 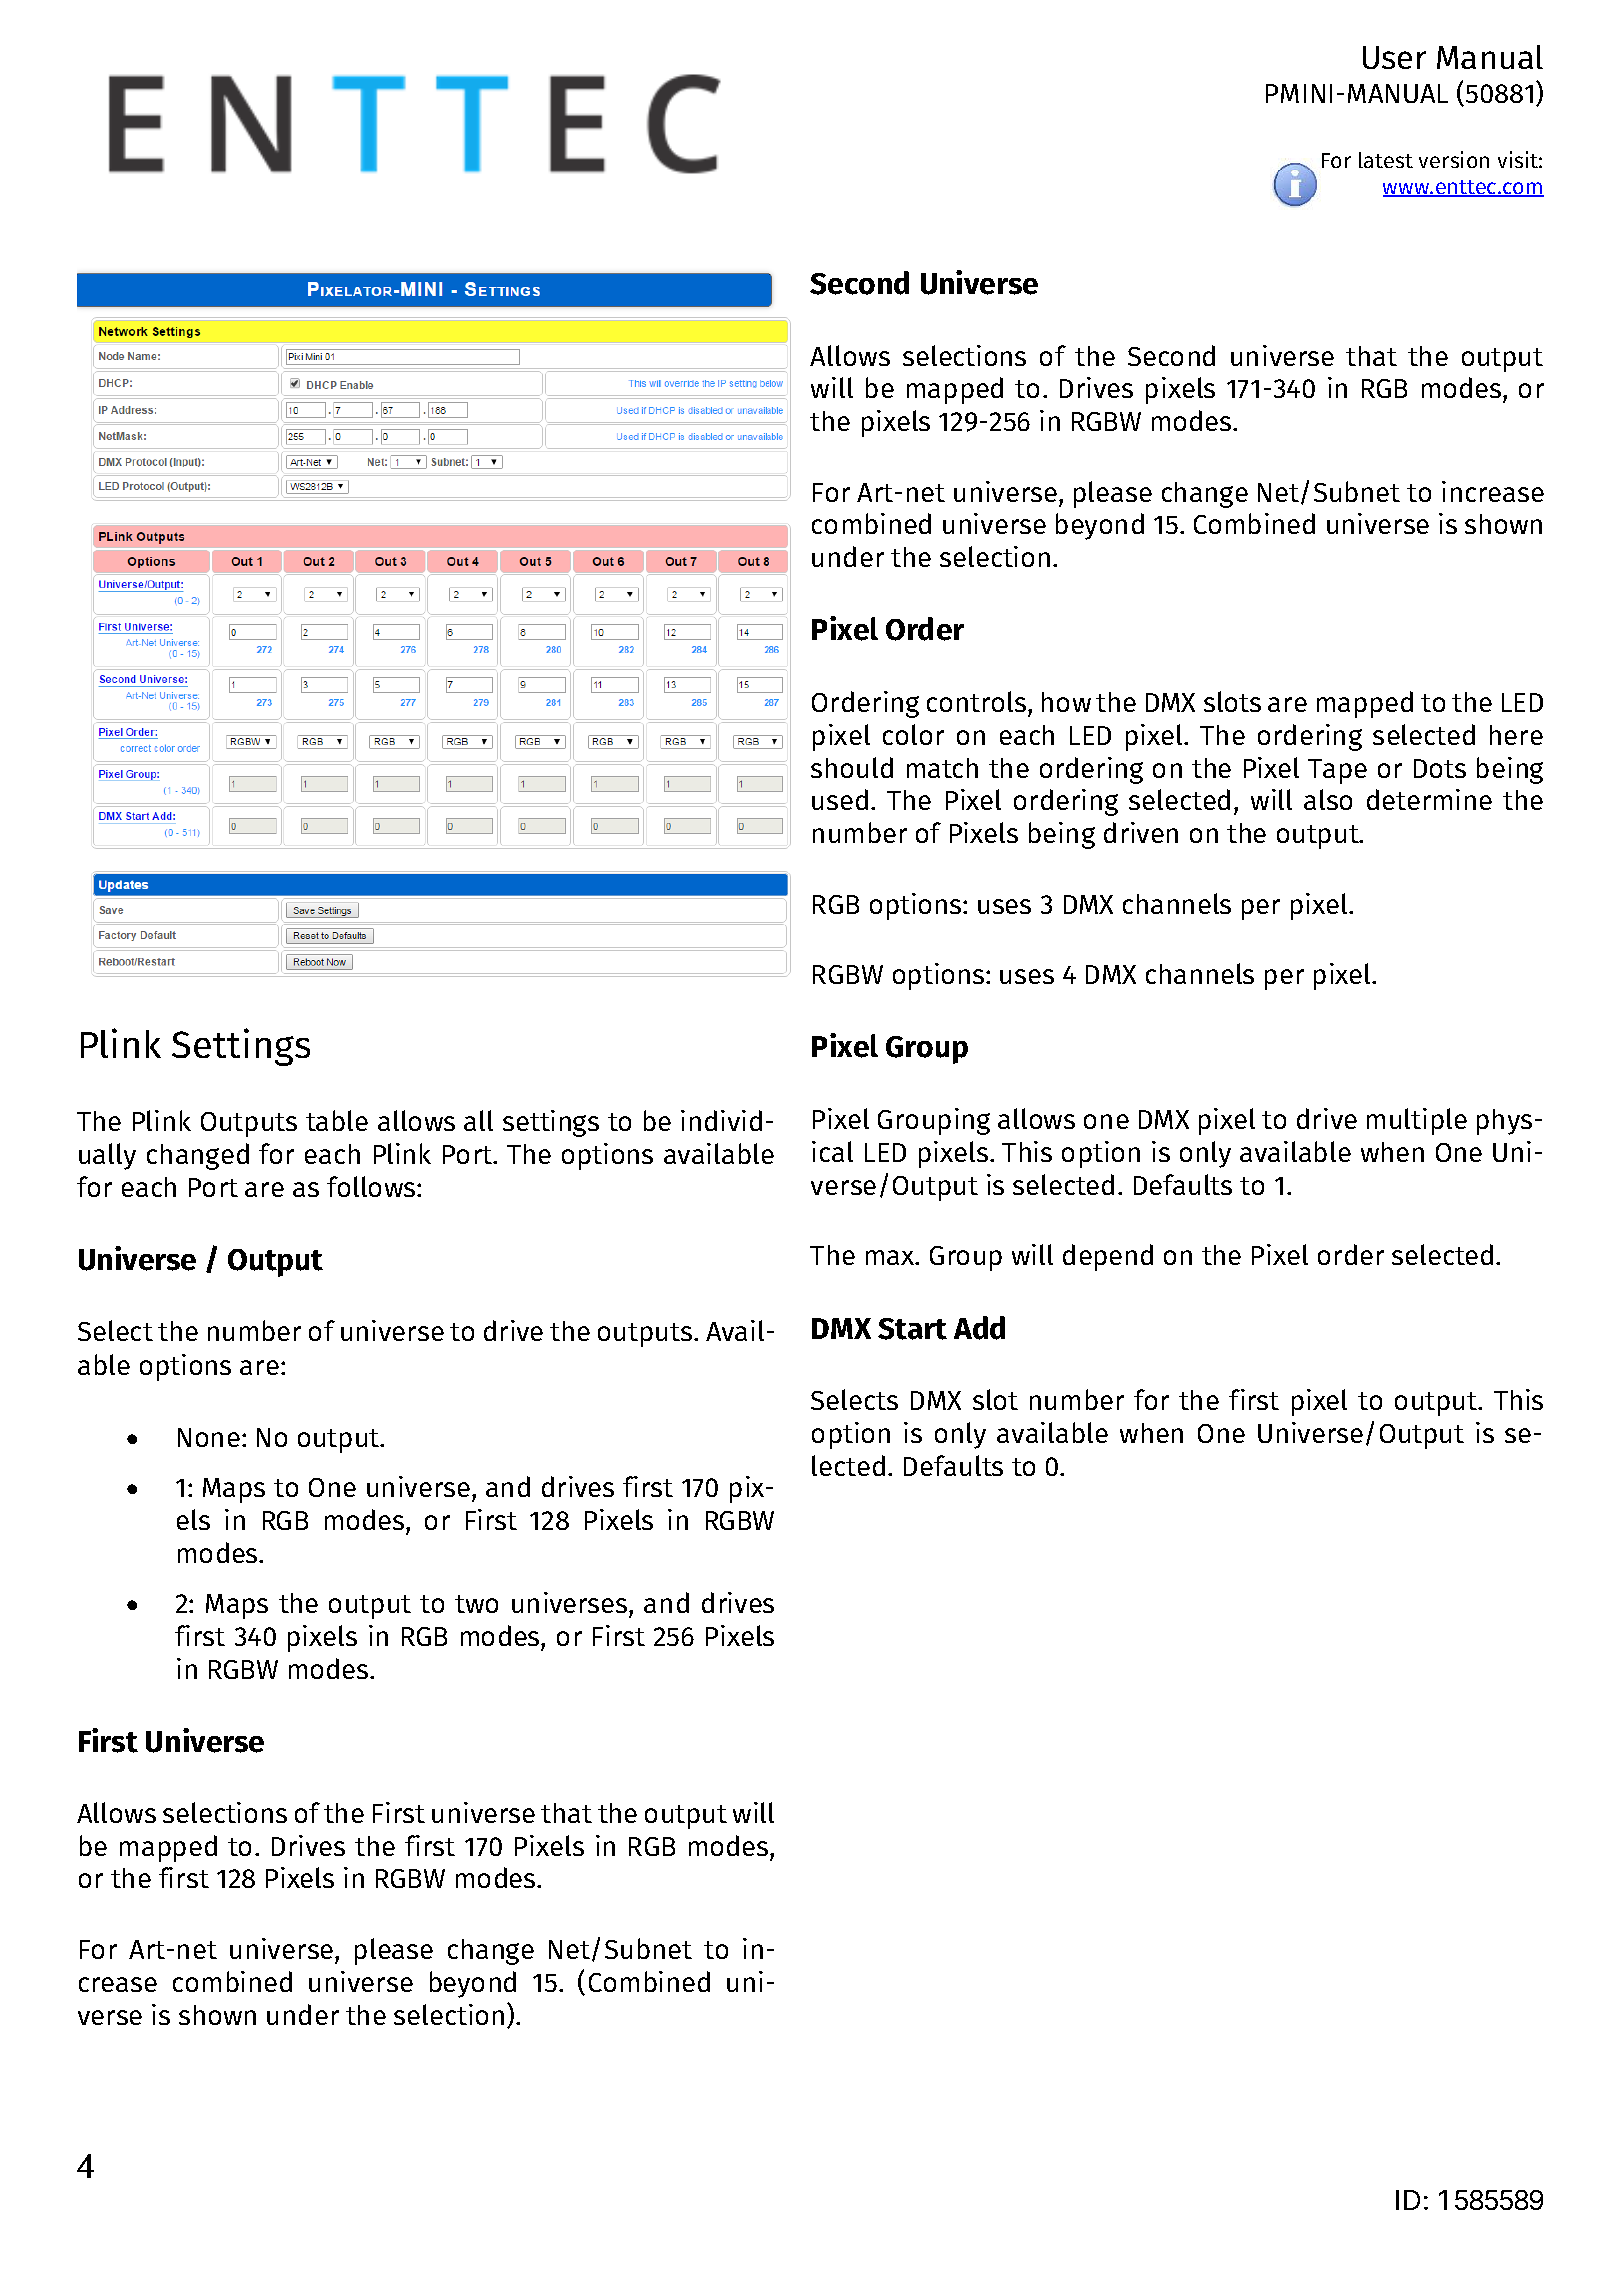 I want to click on multiple, so click(x=1417, y=1121).
